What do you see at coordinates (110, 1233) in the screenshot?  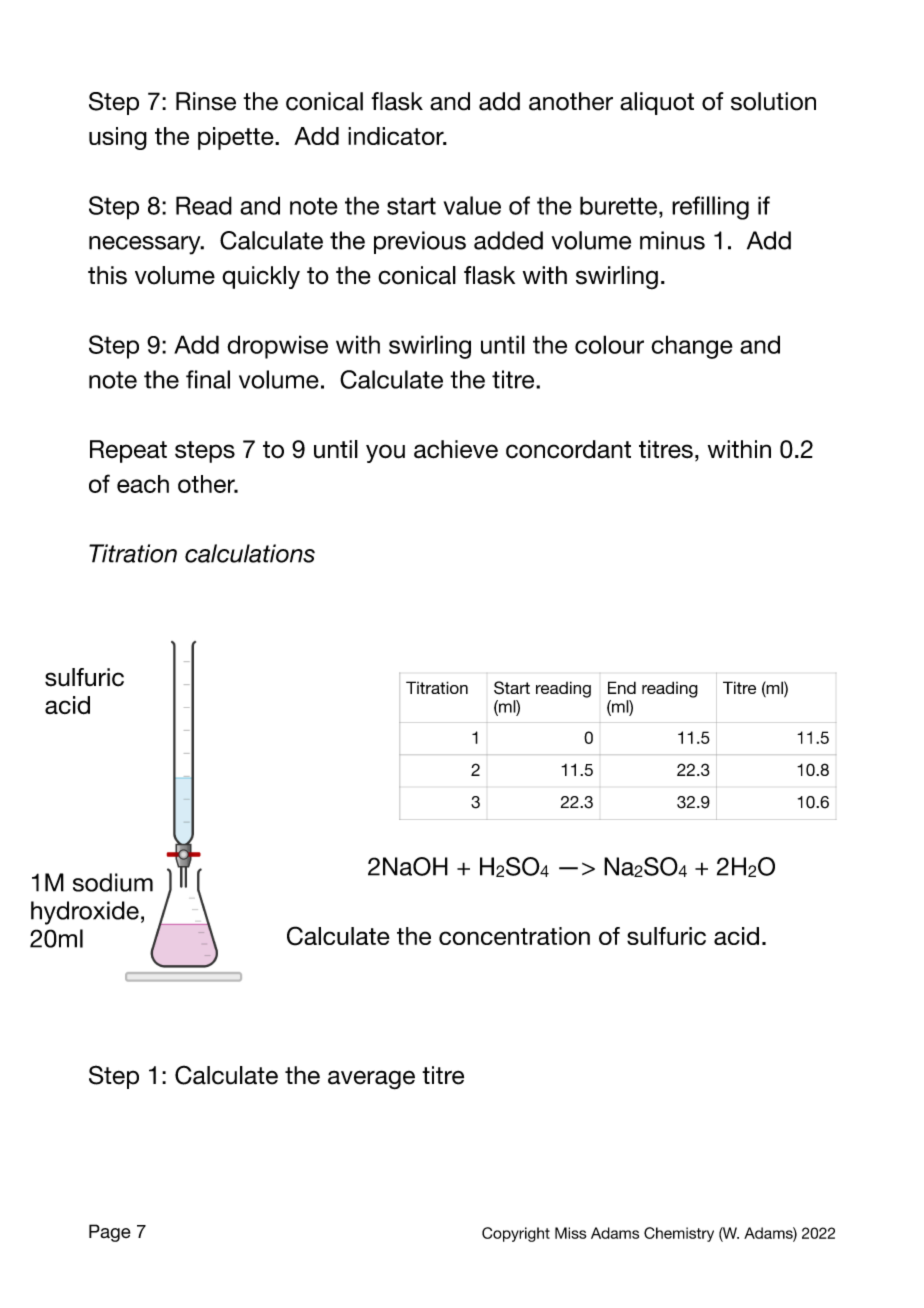 I see `Page` at bounding box center [110, 1233].
